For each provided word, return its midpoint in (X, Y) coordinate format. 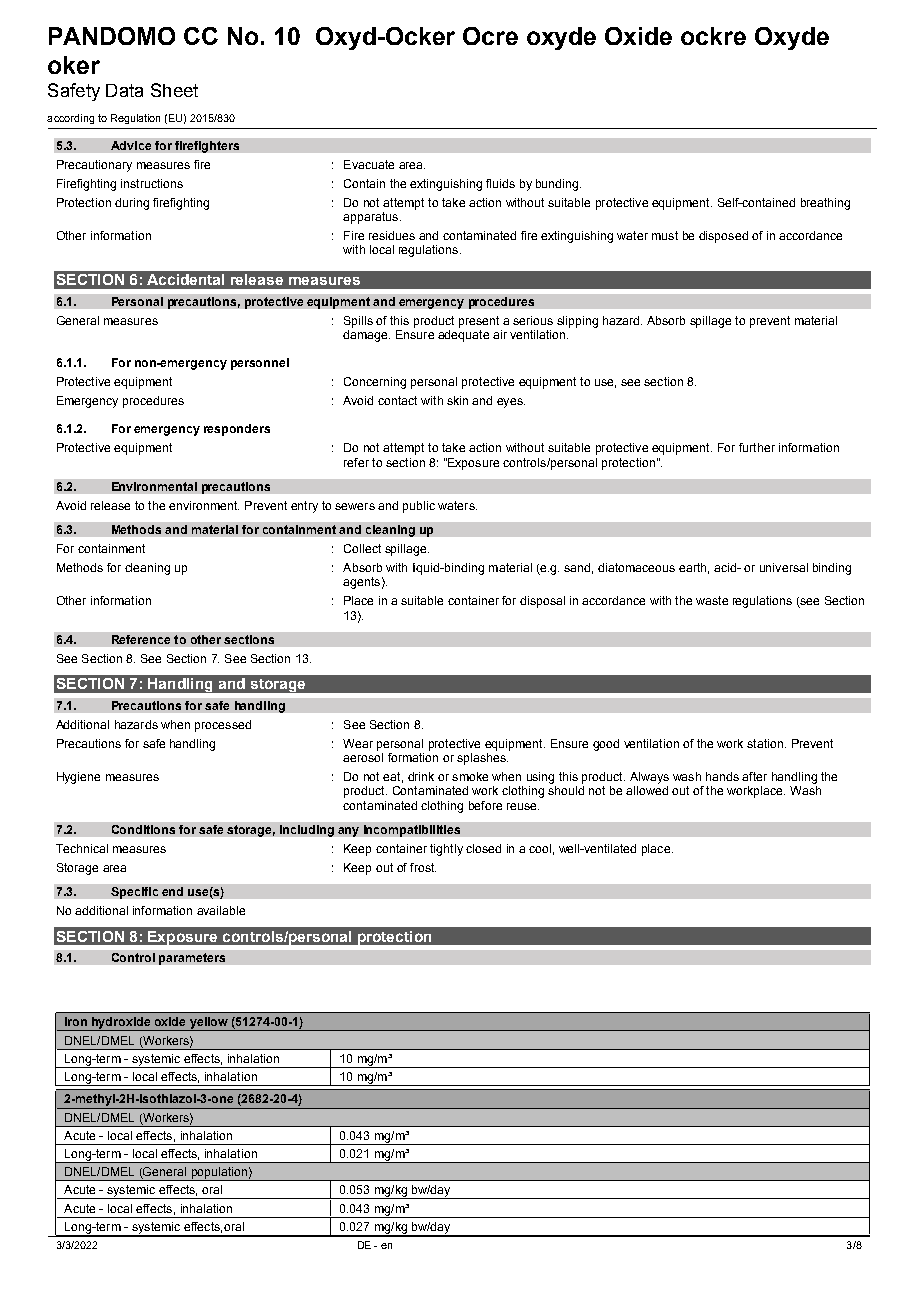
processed (223, 726)
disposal (542, 602)
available (221, 910)
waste (712, 600)
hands (722, 776)
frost (423, 867)
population (219, 1174)
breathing (825, 204)
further (757, 447)
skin (457, 400)
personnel (260, 364)
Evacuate (369, 164)
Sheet (174, 90)
